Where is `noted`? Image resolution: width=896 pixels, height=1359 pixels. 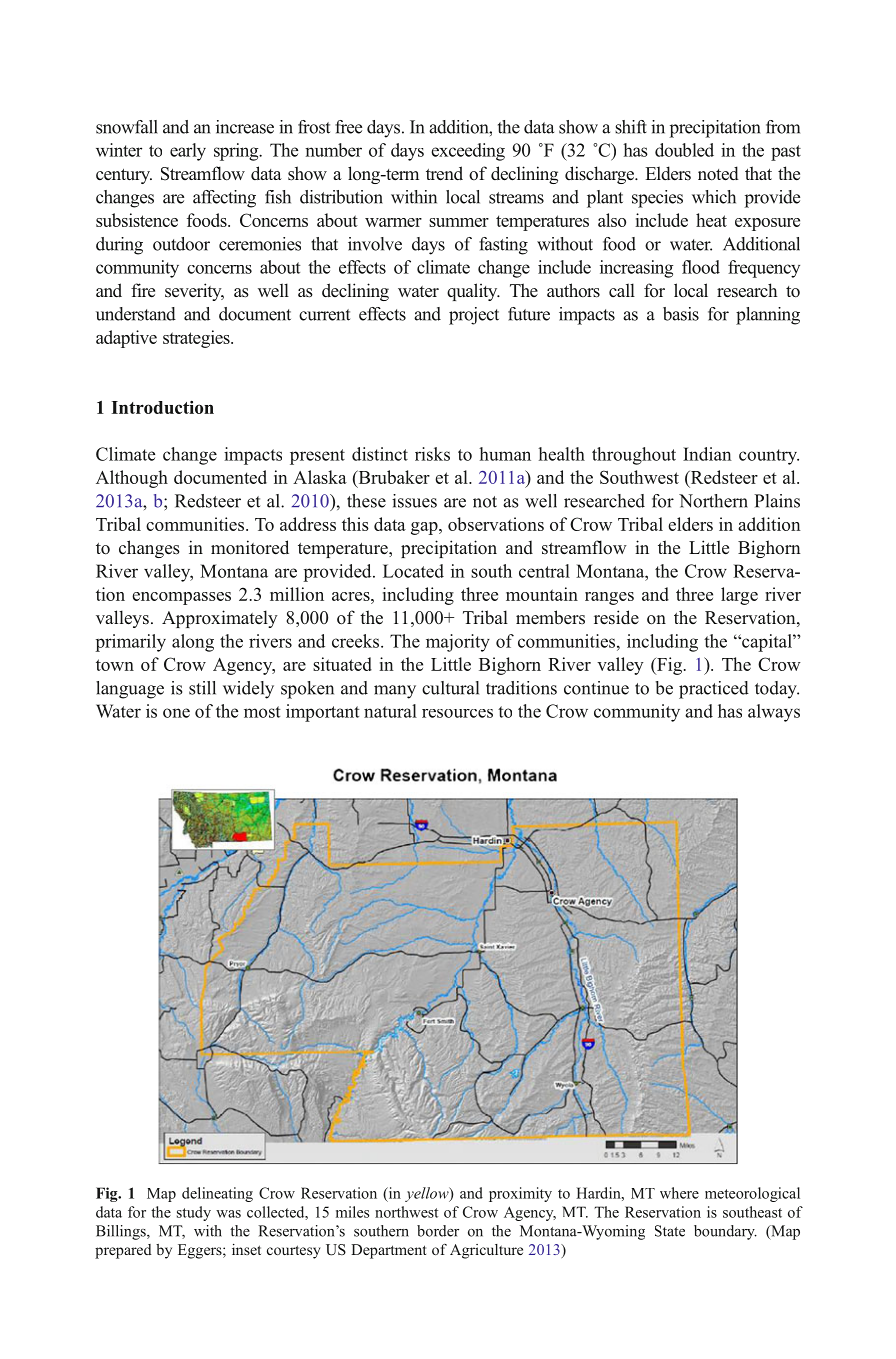 noted is located at coordinates (718, 173).
